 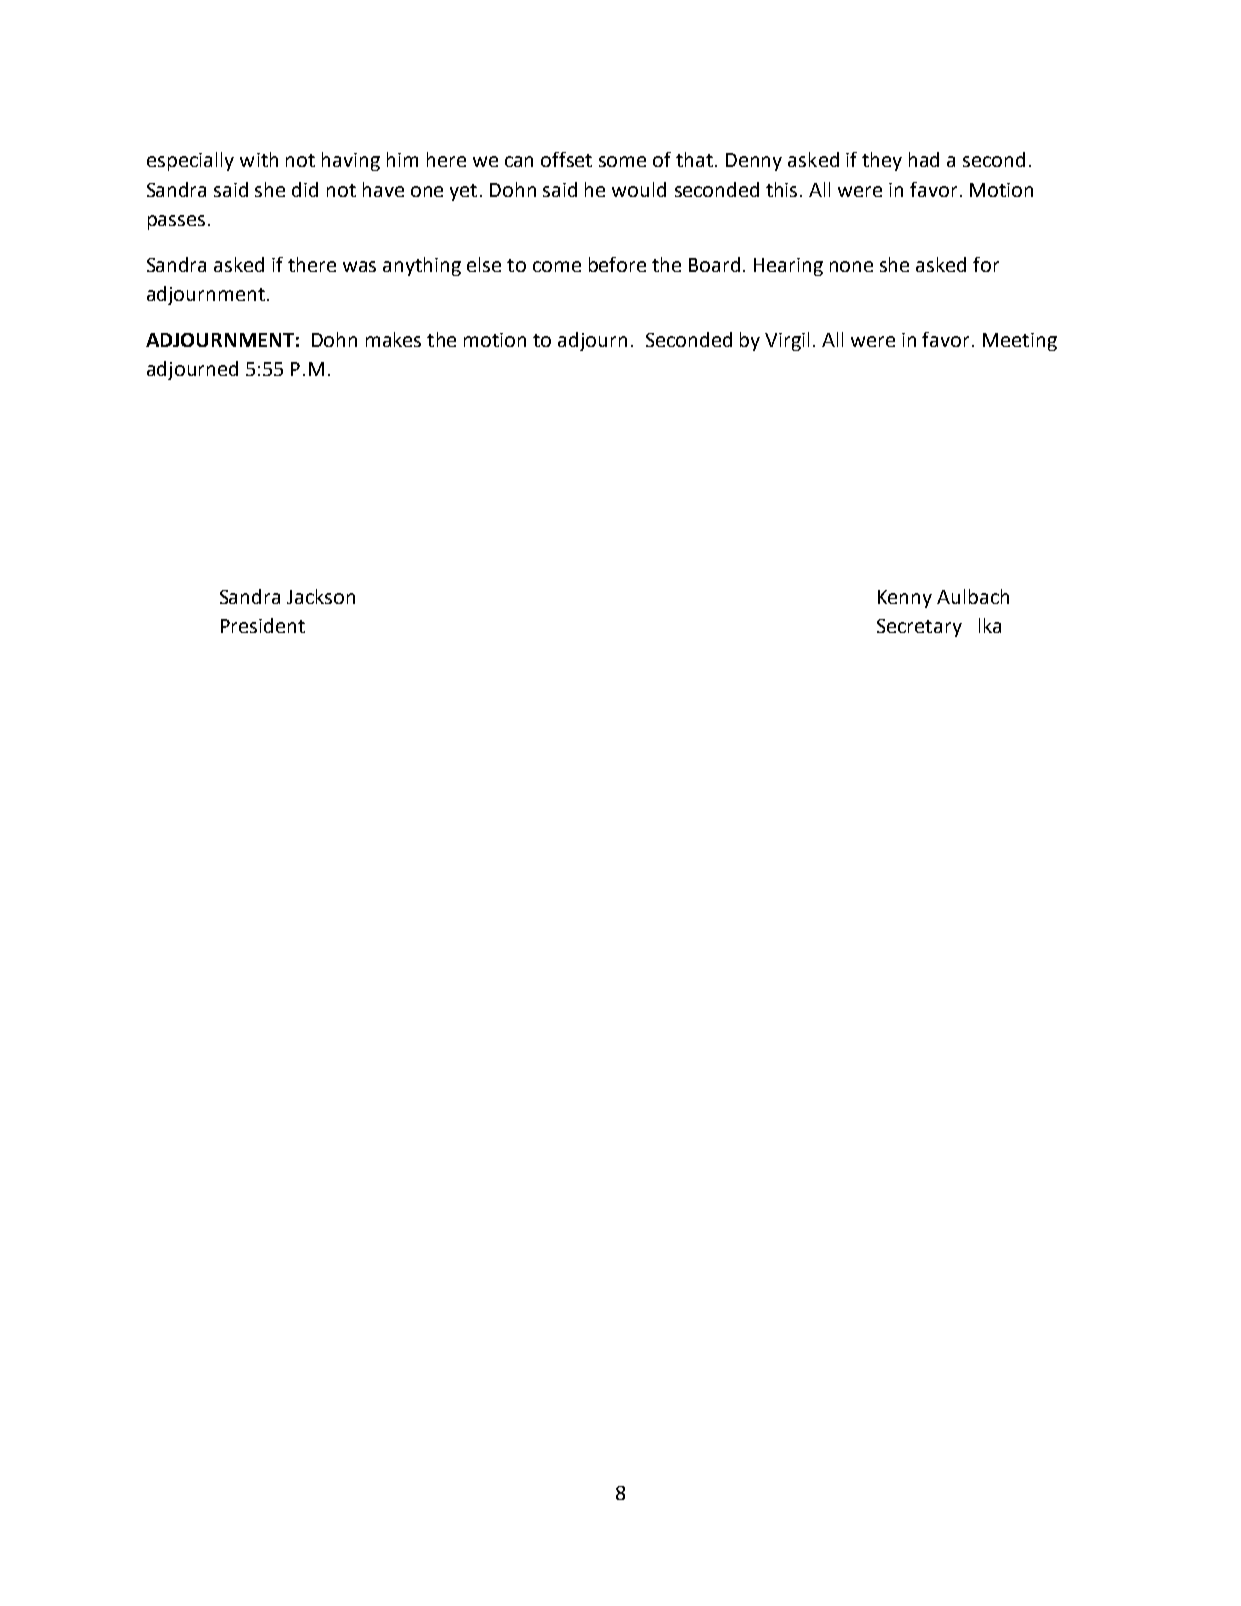 I want to click on with, so click(x=259, y=159).
